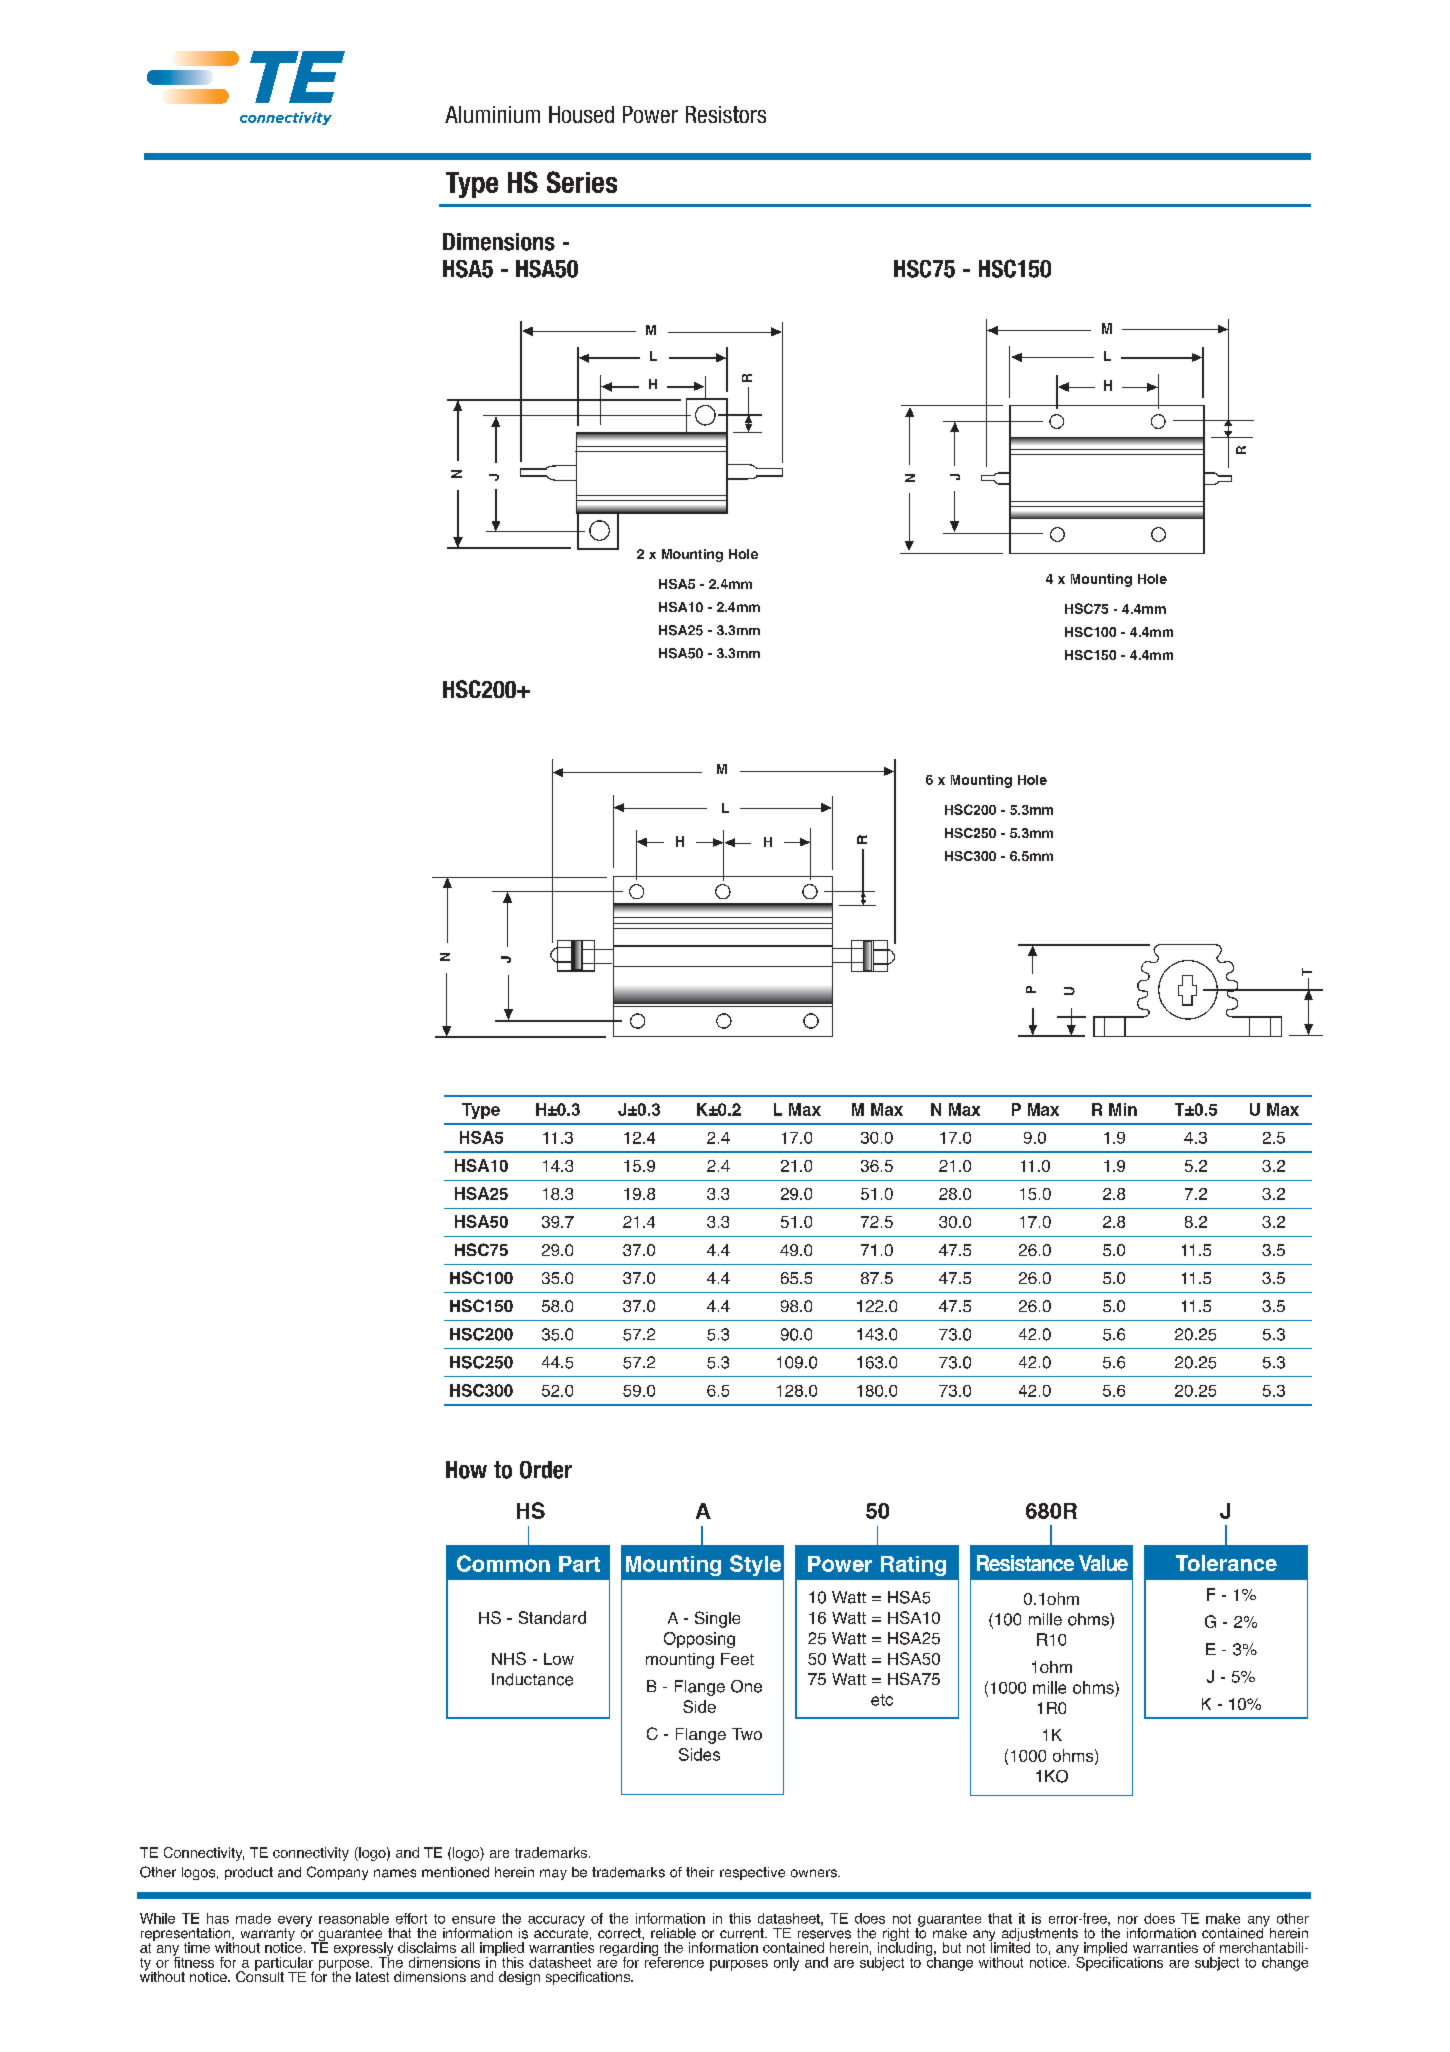 Image resolution: width=1450 pixels, height=2052 pixels. I want to click on nor, so click(1128, 1920).
